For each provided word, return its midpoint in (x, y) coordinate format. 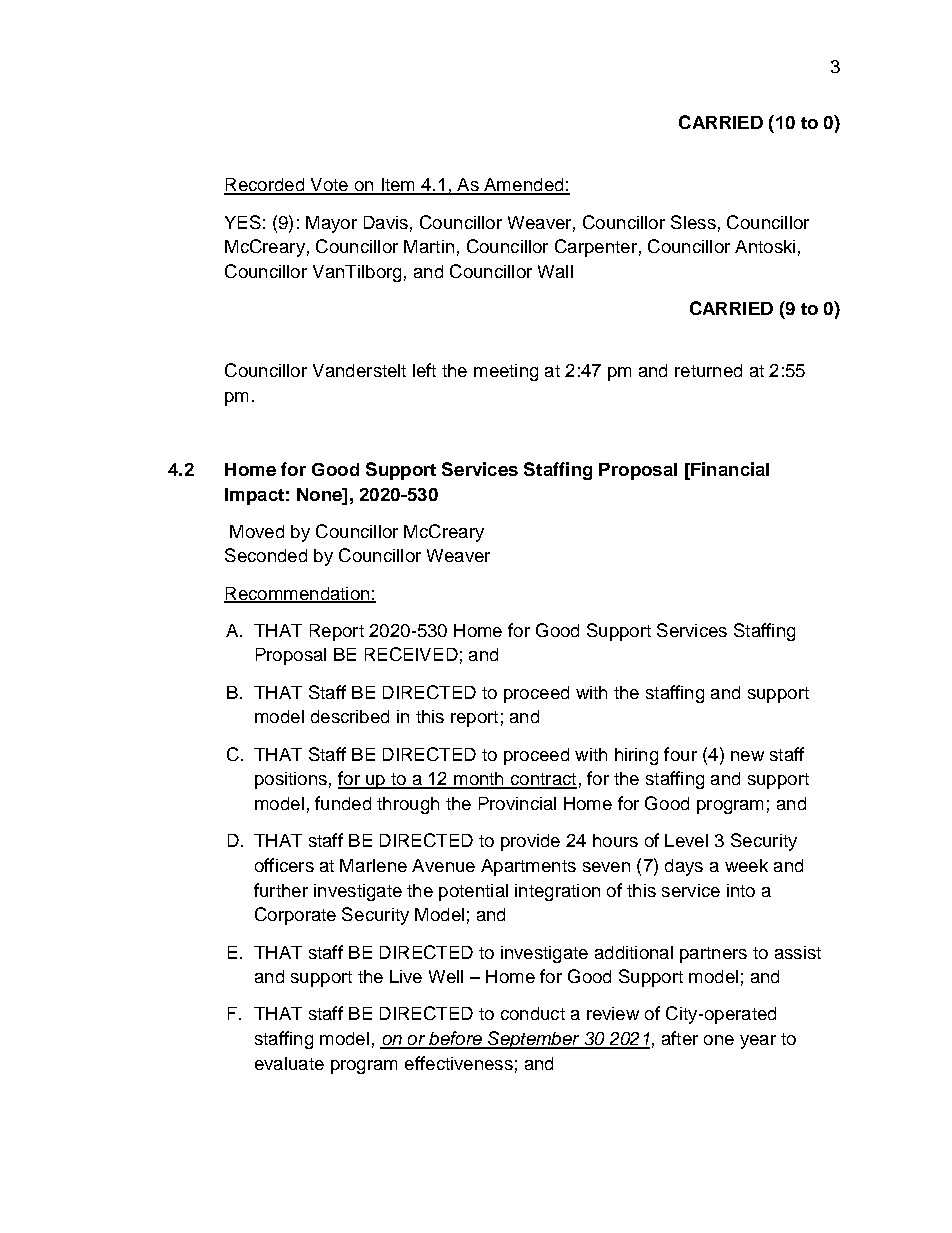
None (320, 494)
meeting (506, 372)
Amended (524, 186)
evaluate (289, 1063)
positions (291, 780)
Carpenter (596, 248)
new (747, 756)
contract (542, 780)
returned (708, 370)
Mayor (331, 224)
